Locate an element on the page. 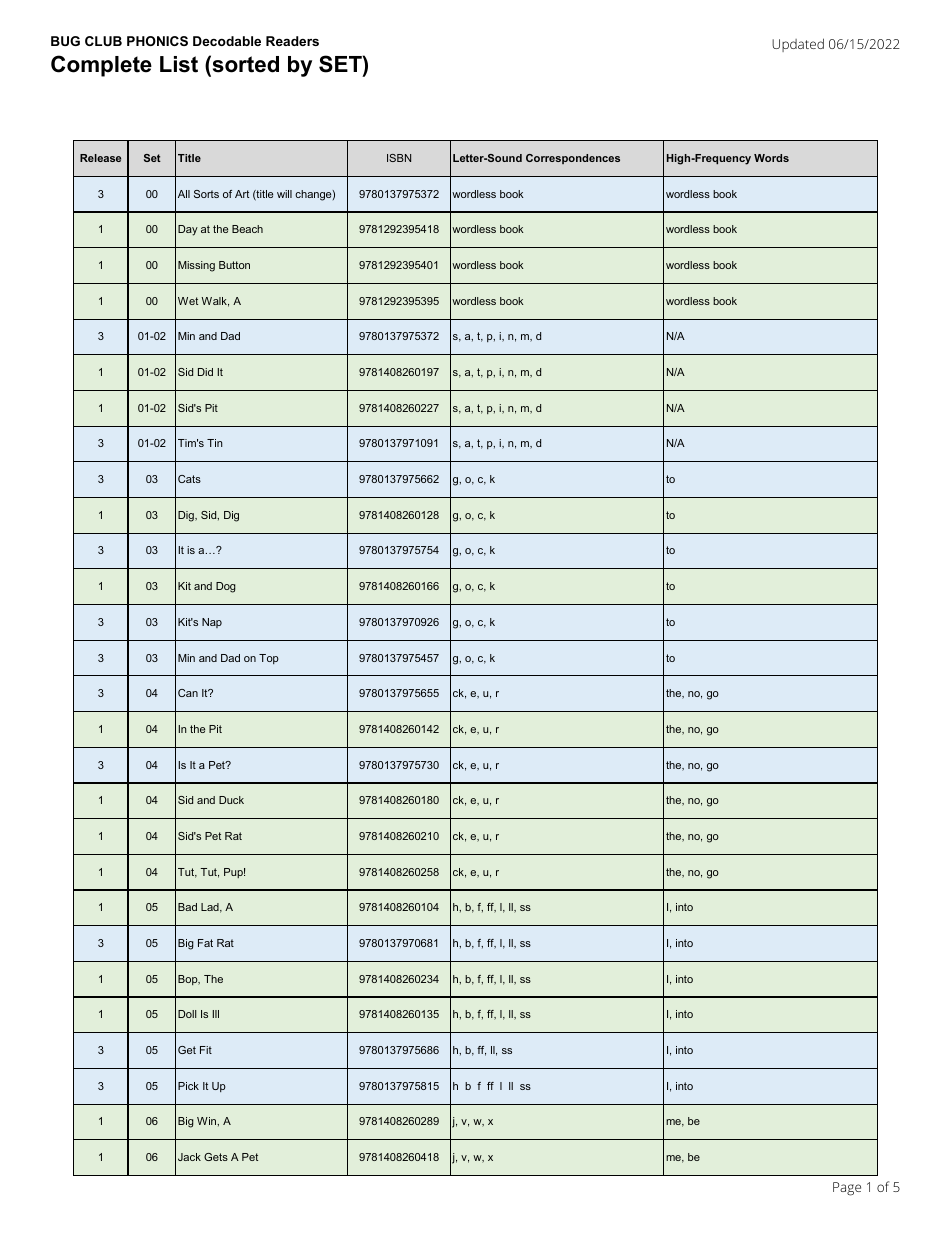 The height and width of the image is (1233, 952). List is located at coordinates (179, 64).
